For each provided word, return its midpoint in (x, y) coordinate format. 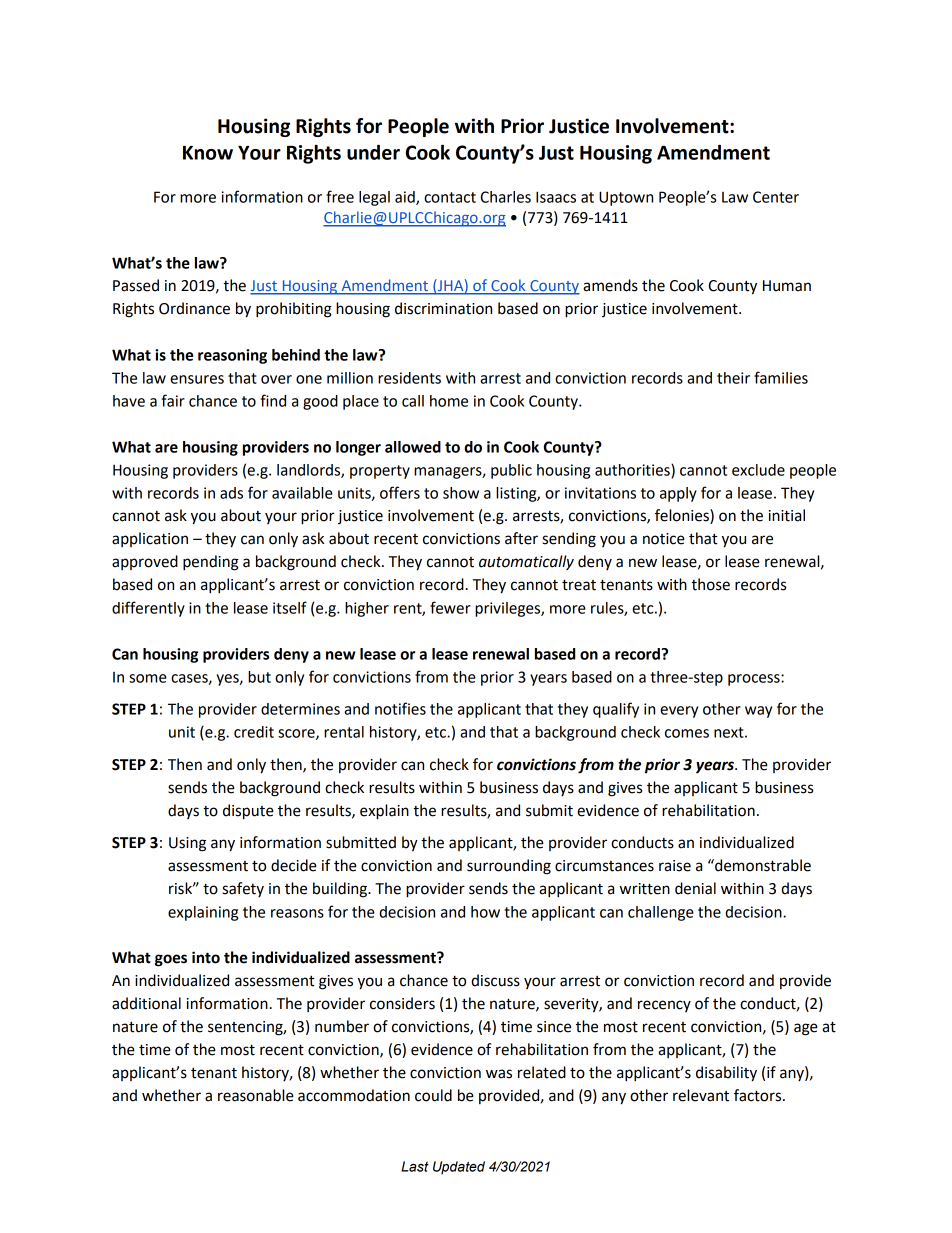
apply (678, 494)
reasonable (256, 1095)
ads (231, 493)
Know (208, 153)
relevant (701, 1095)
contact (450, 197)
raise (675, 866)
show (461, 493)
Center (776, 197)
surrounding (509, 867)
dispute (248, 812)
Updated (459, 1168)
